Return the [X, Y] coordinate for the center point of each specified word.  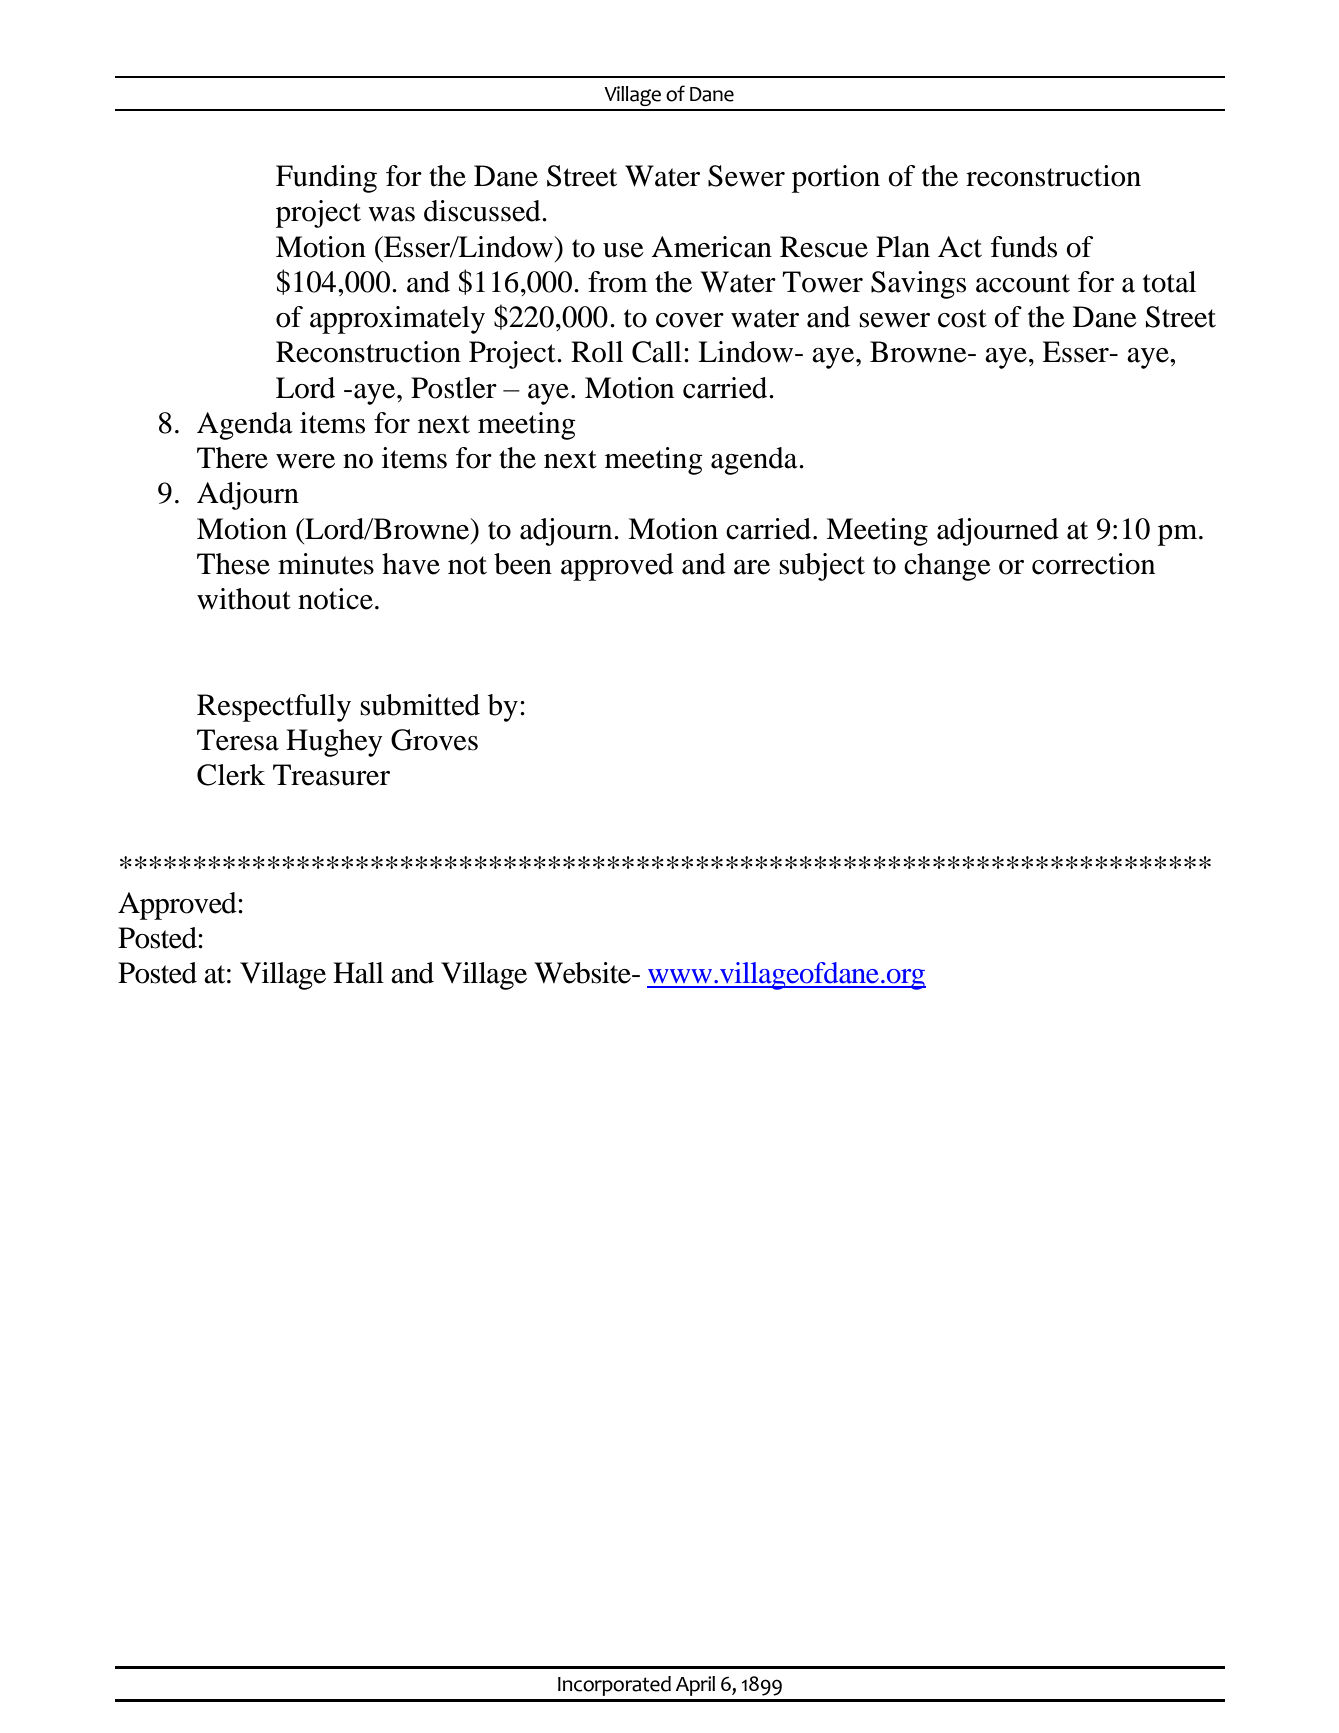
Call [657, 352]
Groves [434, 740]
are [752, 567]
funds [1024, 247]
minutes [326, 564]
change [947, 567]
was [391, 214]
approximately [397, 320]
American [711, 247]
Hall [358, 973]
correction [1093, 564]
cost [962, 318]
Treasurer [331, 775]
